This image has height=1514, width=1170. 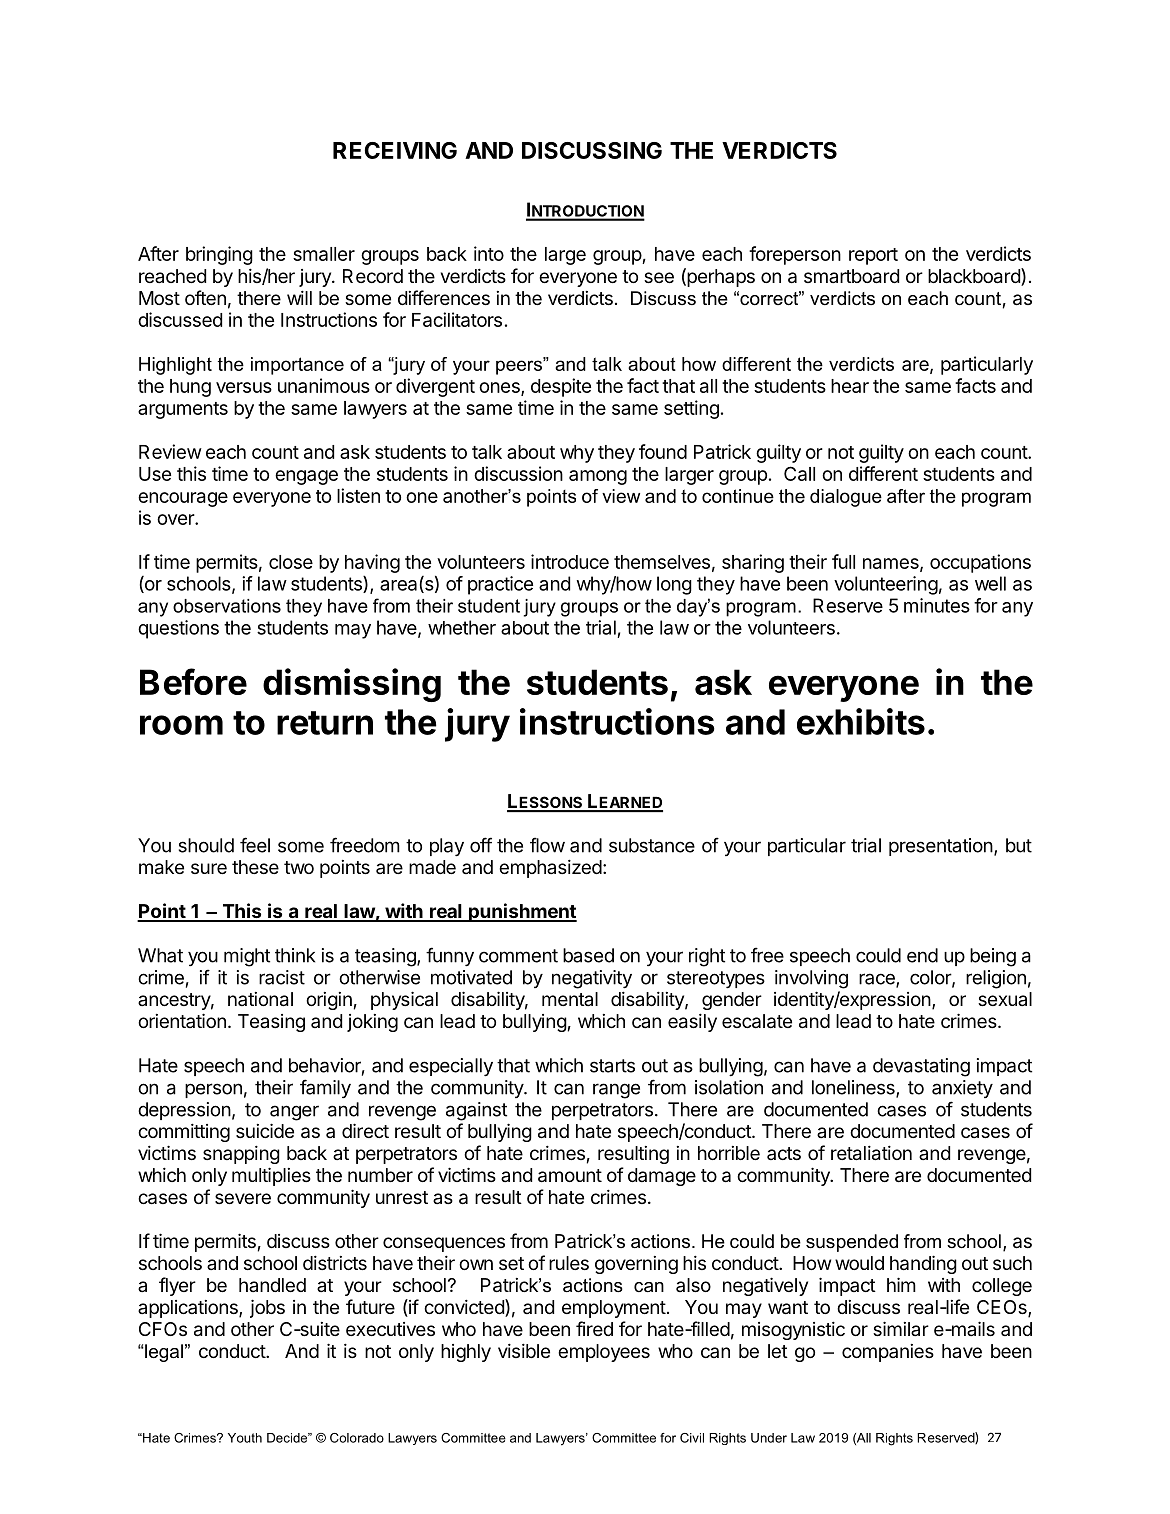 What do you see at coordinates (604, 1353) in the image?
I see `employees` at bounding box center [604, 1353].
